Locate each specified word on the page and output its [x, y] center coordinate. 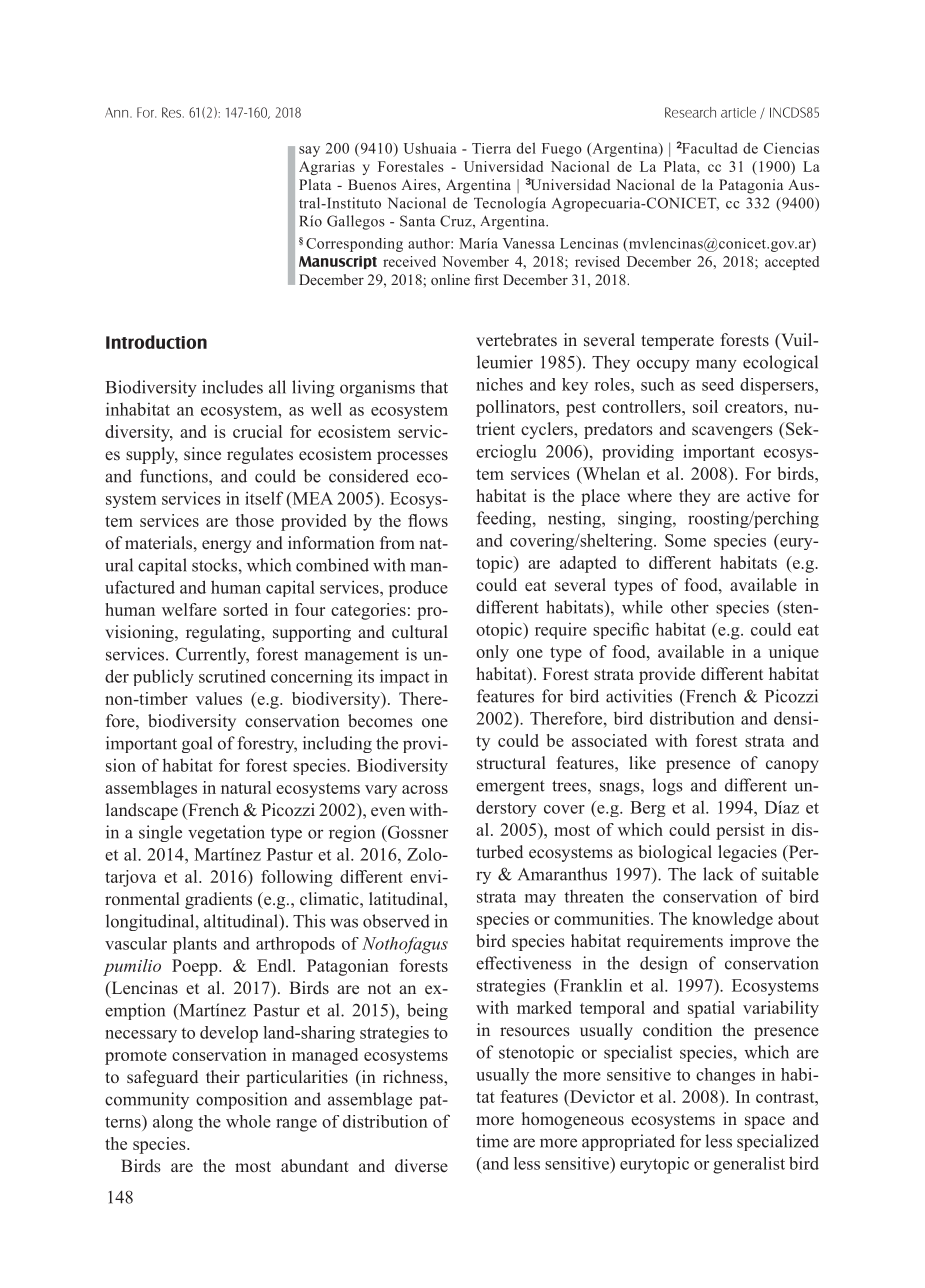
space [765, 1122]
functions [175, 476]
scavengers [732, 432]
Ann [118, 113]
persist [740, 831]
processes [412, 457]
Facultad [709, 148]
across [425, 789]
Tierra [491, 148]
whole [248, 1121]
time [492, 1141]
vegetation [226, 833]
